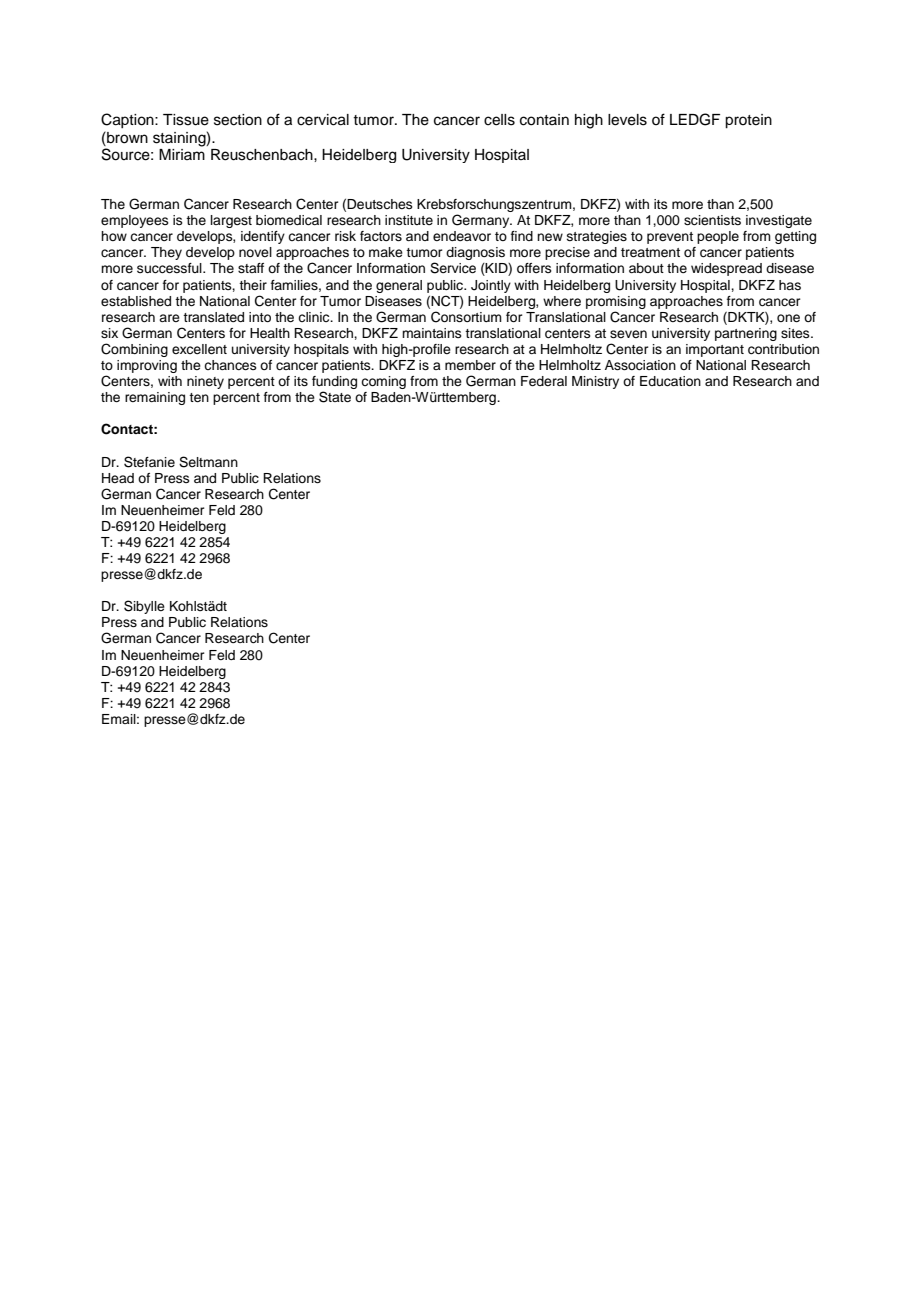 The image size is (924, 1309). Describe the element at coordinates (186, 120) in the screenshot. I see `Tissue` at that location.
